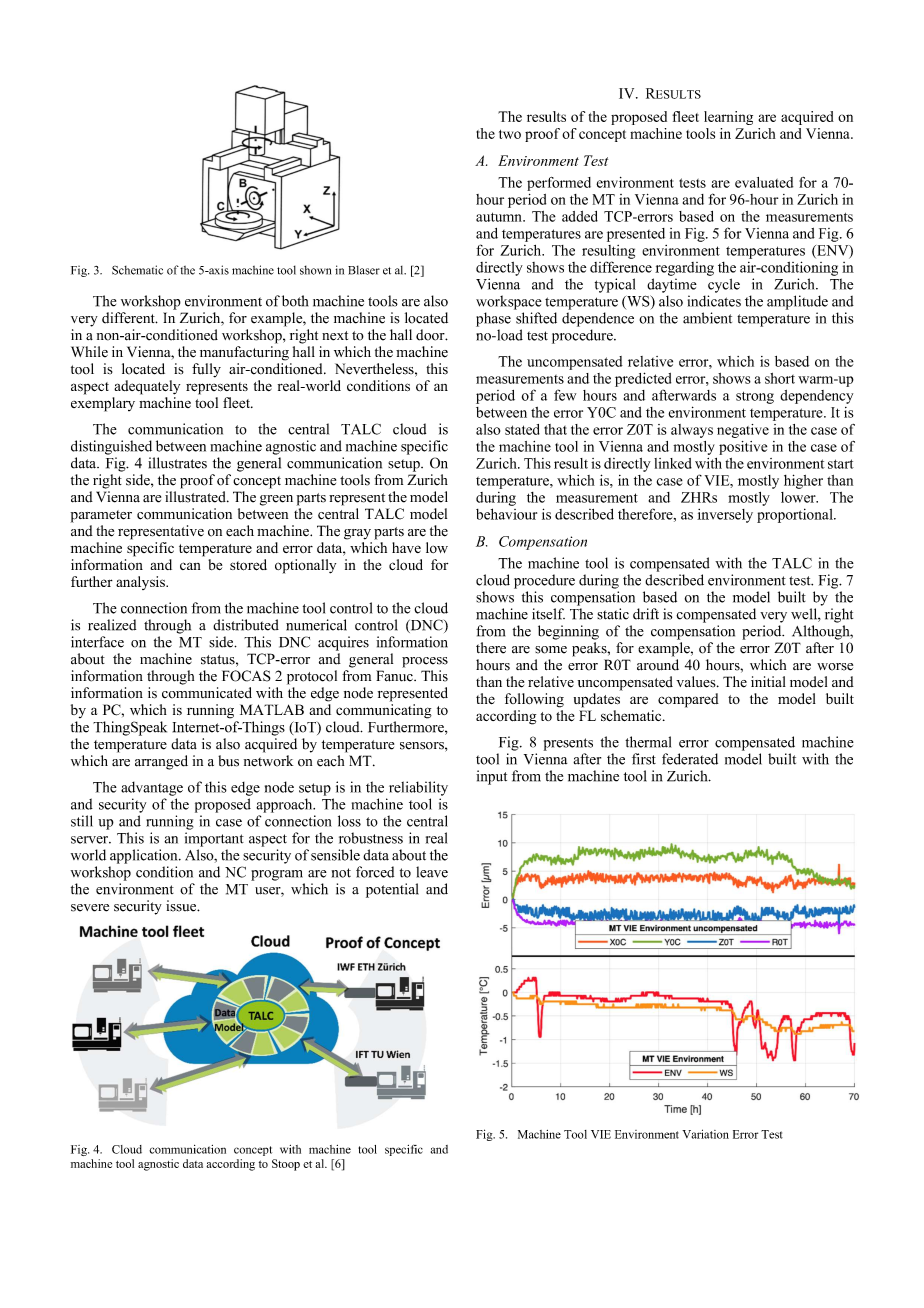 Image resolution: width=924 pixels, height=1308 pixels. What do you see at coordinates (286, 1165) in the screenshot?
I see `Stoop` at bounding box center [286, 1165].
